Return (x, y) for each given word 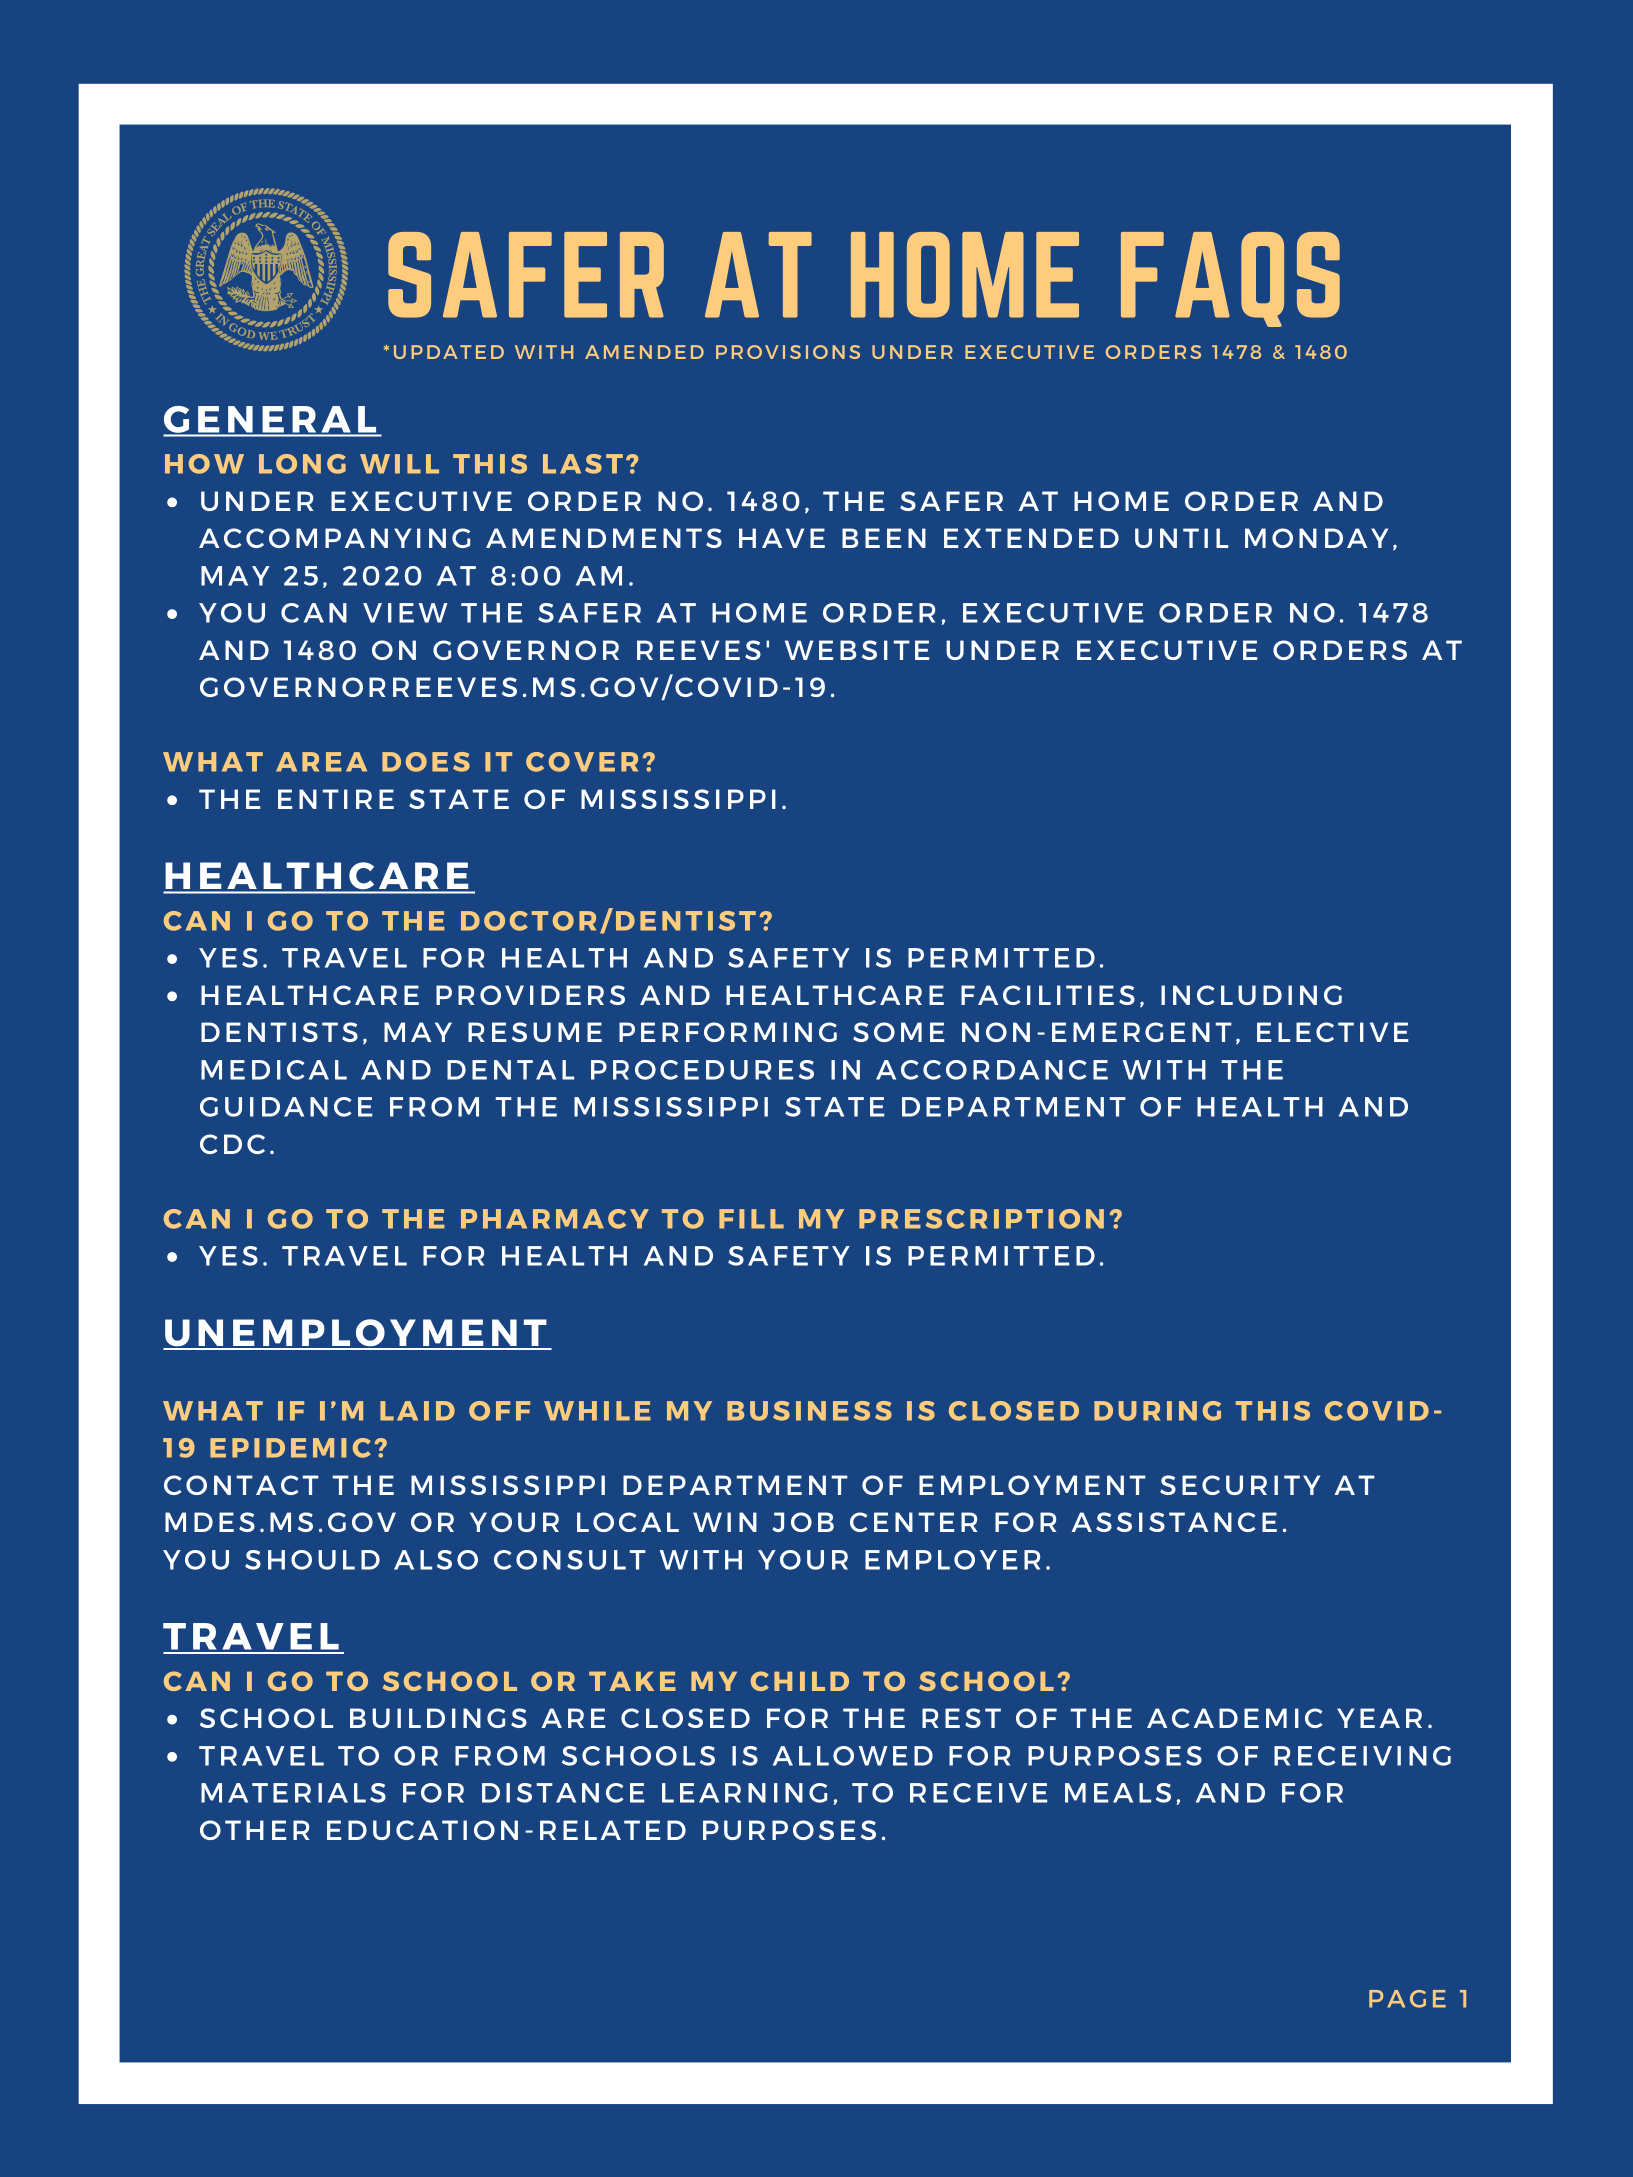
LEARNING (744, 1793)
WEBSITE (857, 650)
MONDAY (1316, 538)
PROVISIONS (788, 352)
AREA (321, 762)
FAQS (1230, 279)
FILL (751, 1219)
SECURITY (1240, 1485)
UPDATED (449, 352)
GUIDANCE (286, 1107)
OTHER (254, 1830)
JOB (803, 1522)
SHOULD (312, 1560)
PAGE (1407, 1999)
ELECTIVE (1332, 1032)
